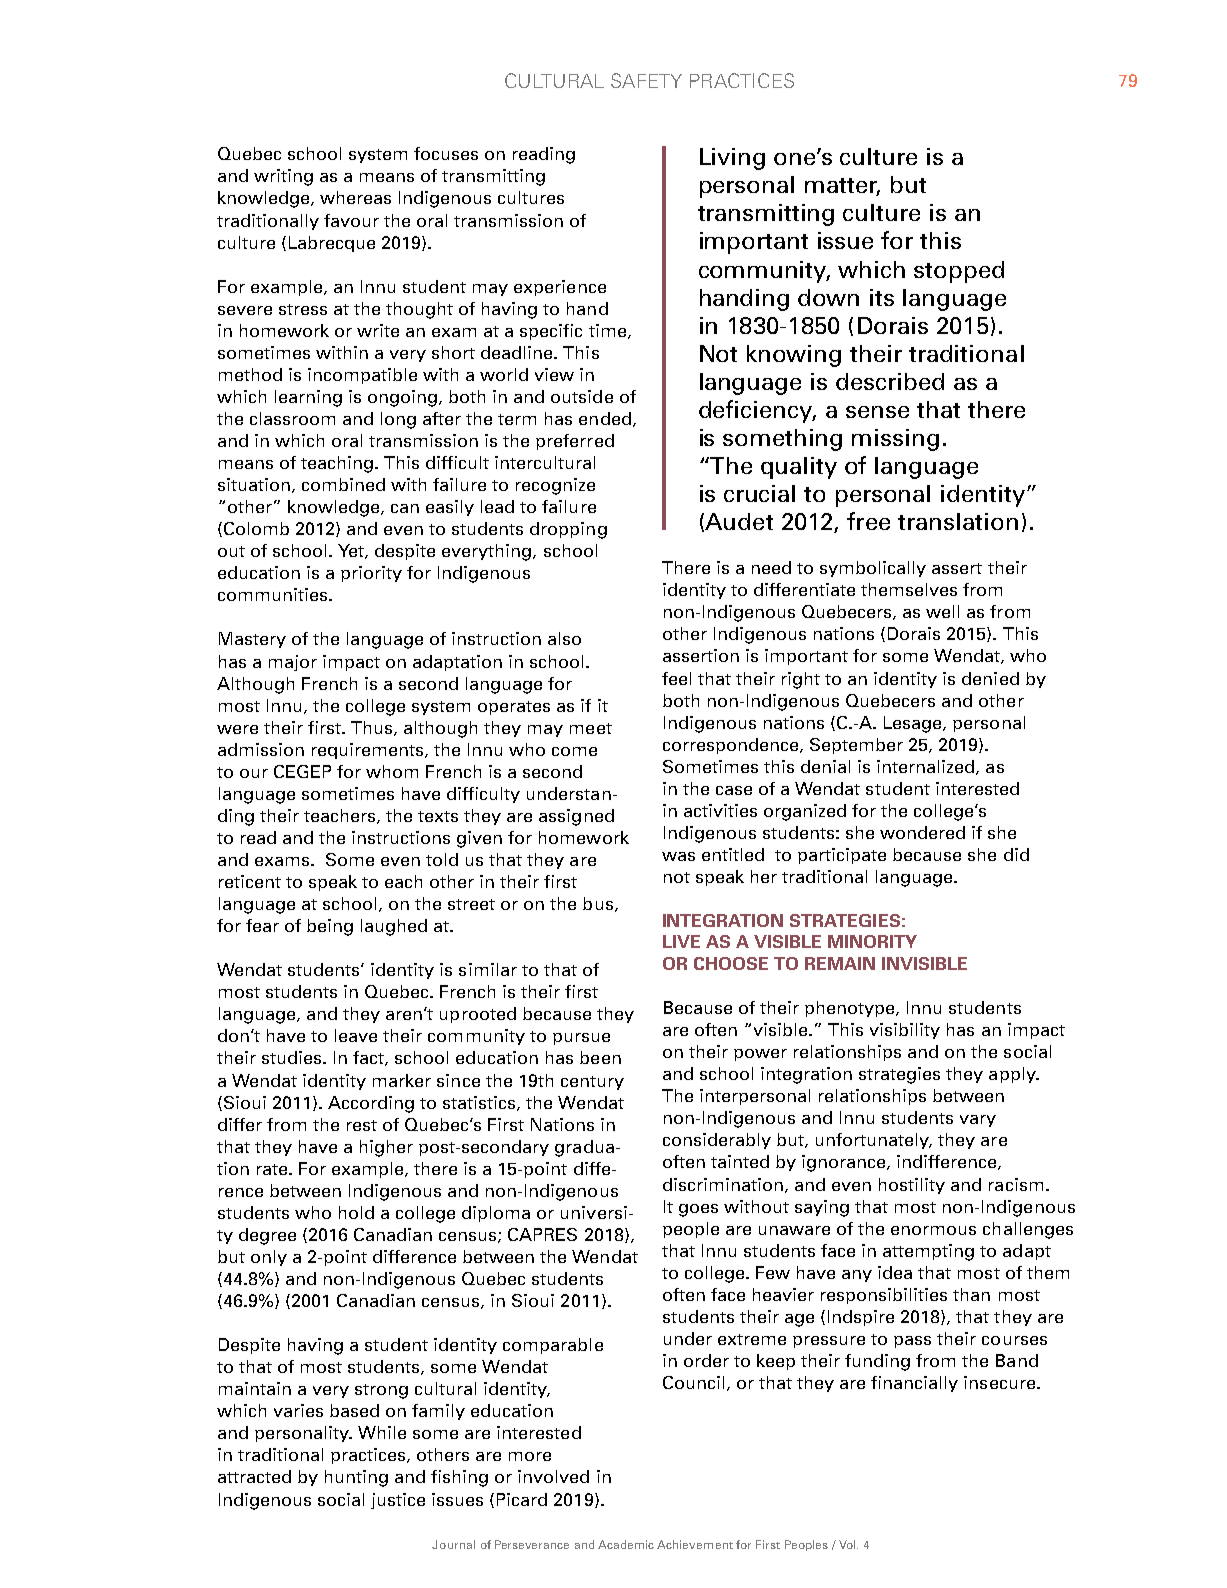 This screenshot has height=1588, width=1227. I want to click on matter, so click(842, 187).
